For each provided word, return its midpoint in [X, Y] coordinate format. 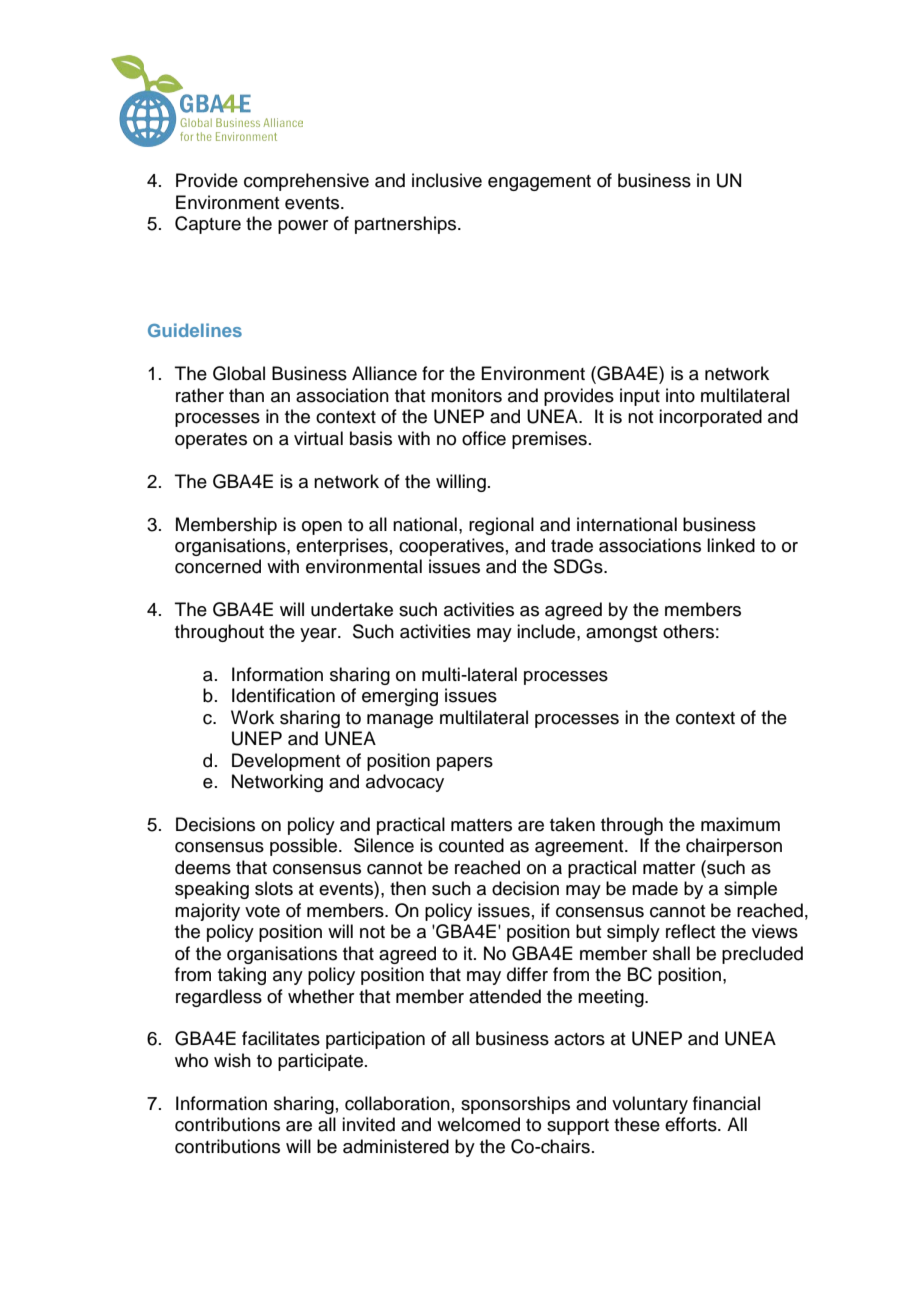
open [322, 528]
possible [305, 847]
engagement [539, 183]
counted [471, 845]
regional [501, 526]
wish [232, 1060]
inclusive [447, 180]
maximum [740, 824]
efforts [692, 1124]
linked [731, 545]
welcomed [478, 1124]
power [303, 227]
